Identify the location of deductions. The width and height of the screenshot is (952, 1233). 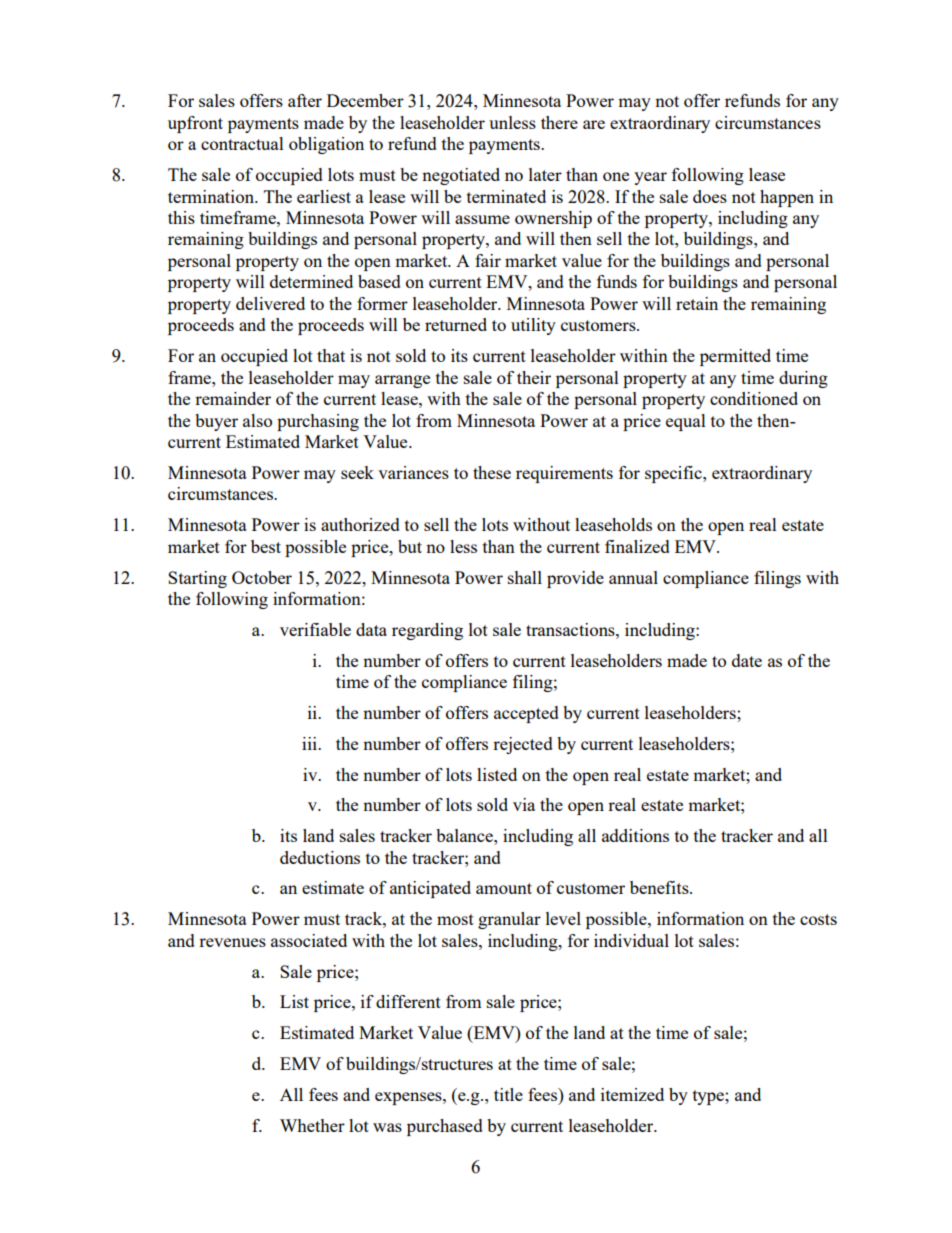
(320, 857).
